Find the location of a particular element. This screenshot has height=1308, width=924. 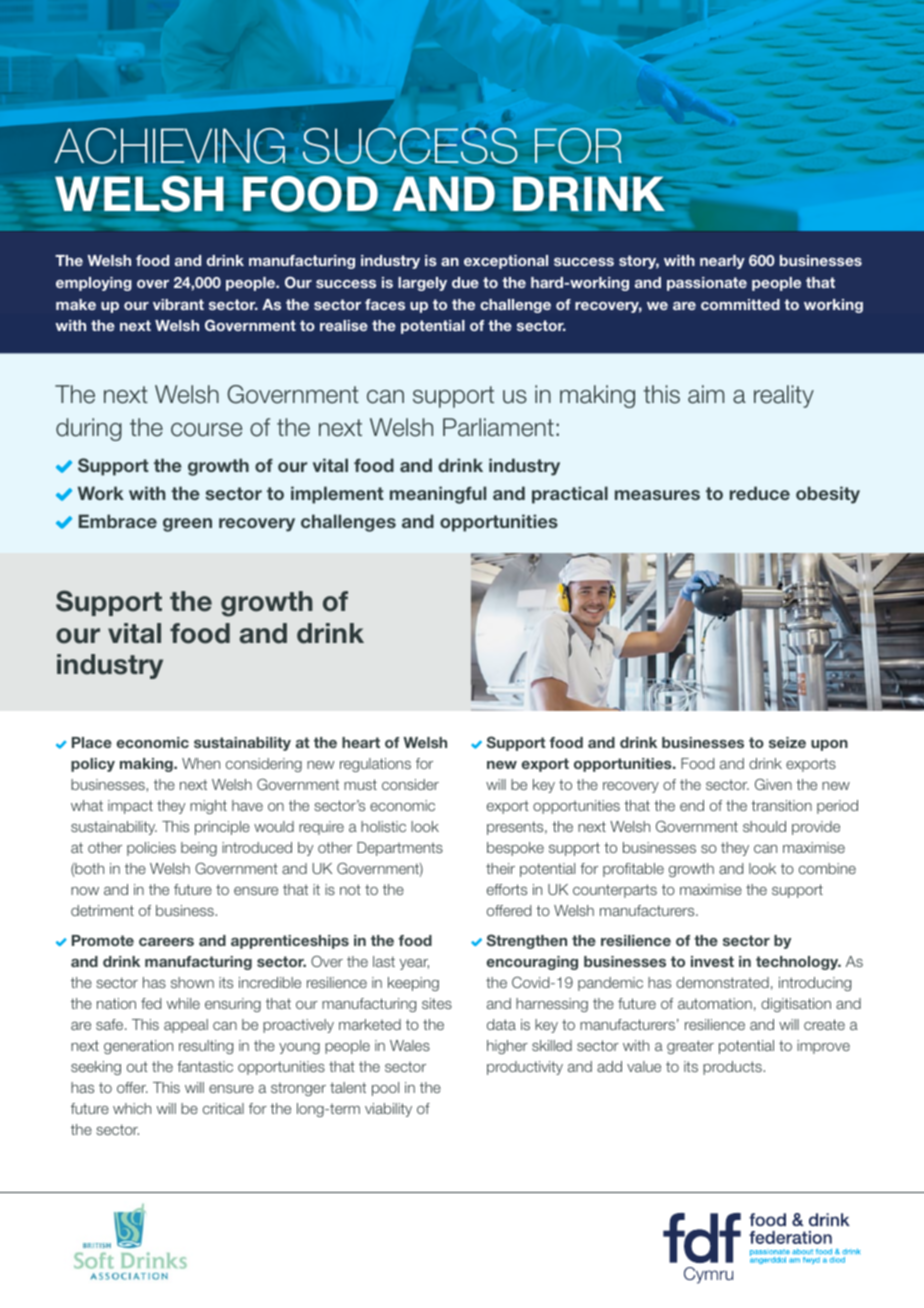

Parliament is located at coordinates (498, 427).
